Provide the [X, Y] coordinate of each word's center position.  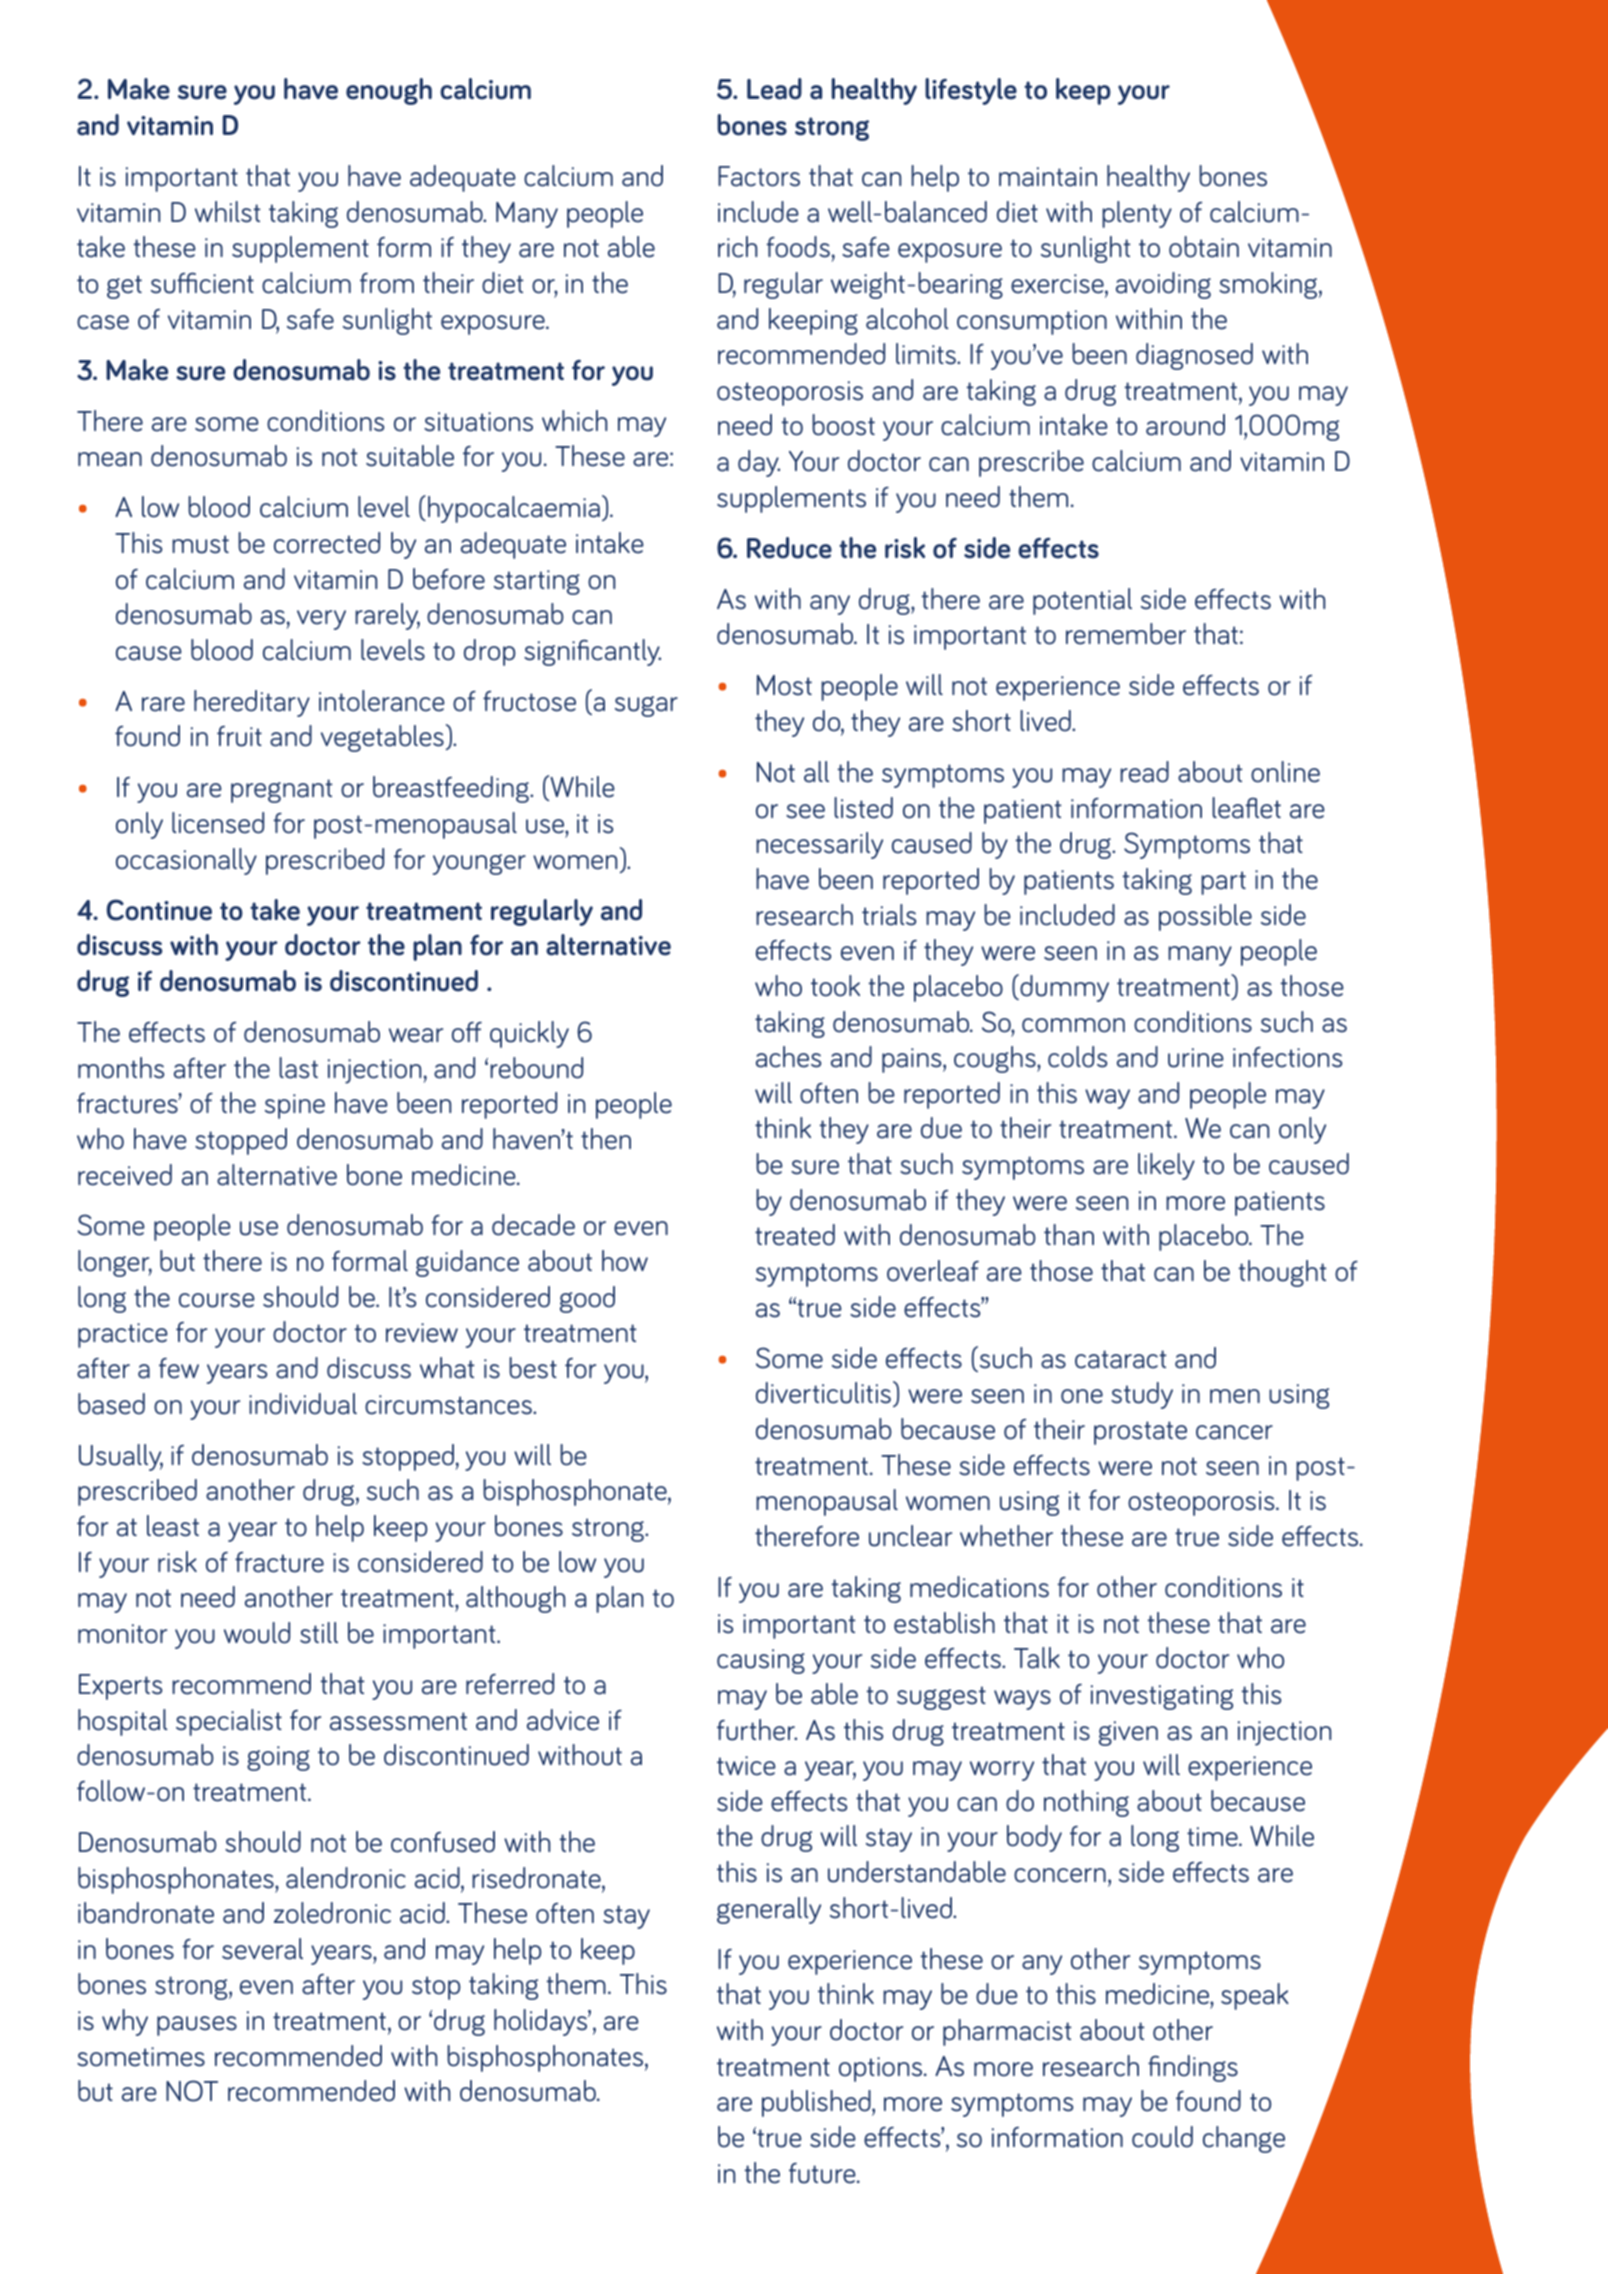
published [817, 2103]
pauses [197, 2026]
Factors [759, 176]
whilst [228, 212]
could [1162, 2137]
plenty [1137, 214]
